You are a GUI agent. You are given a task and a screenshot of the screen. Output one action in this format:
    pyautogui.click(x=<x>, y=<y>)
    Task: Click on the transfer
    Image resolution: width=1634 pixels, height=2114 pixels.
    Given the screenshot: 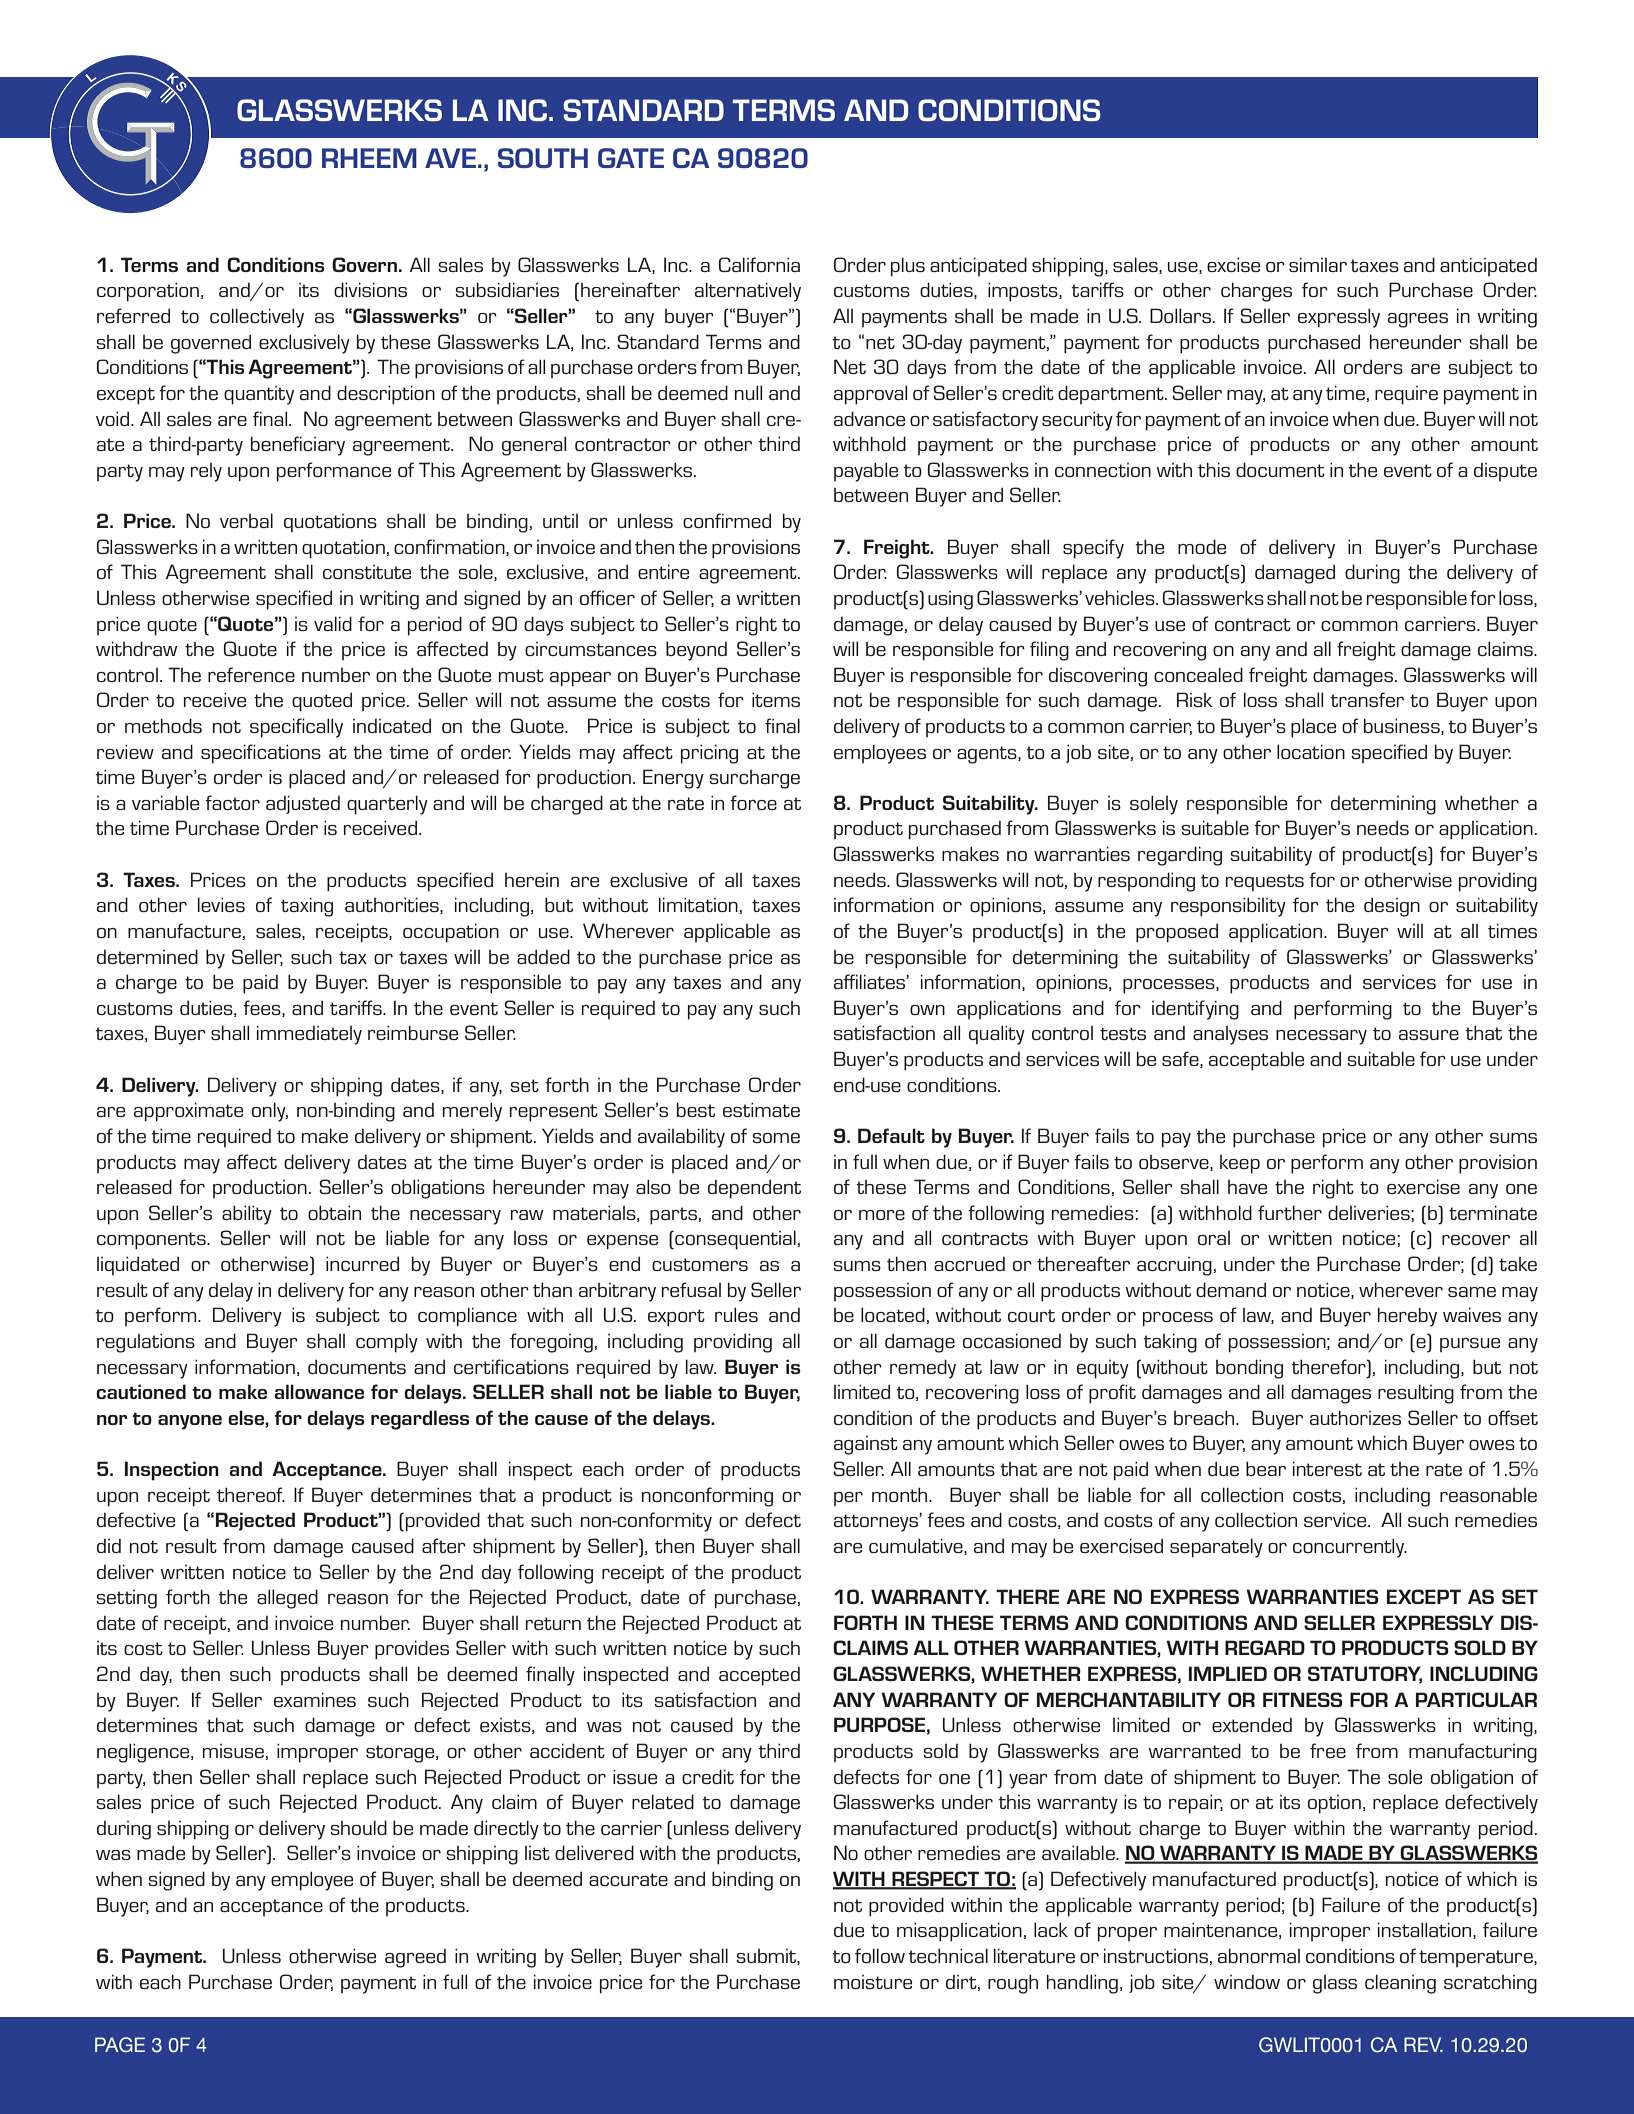 What is the action you would take?
    pyautogui.click(x=1367, y=699)
